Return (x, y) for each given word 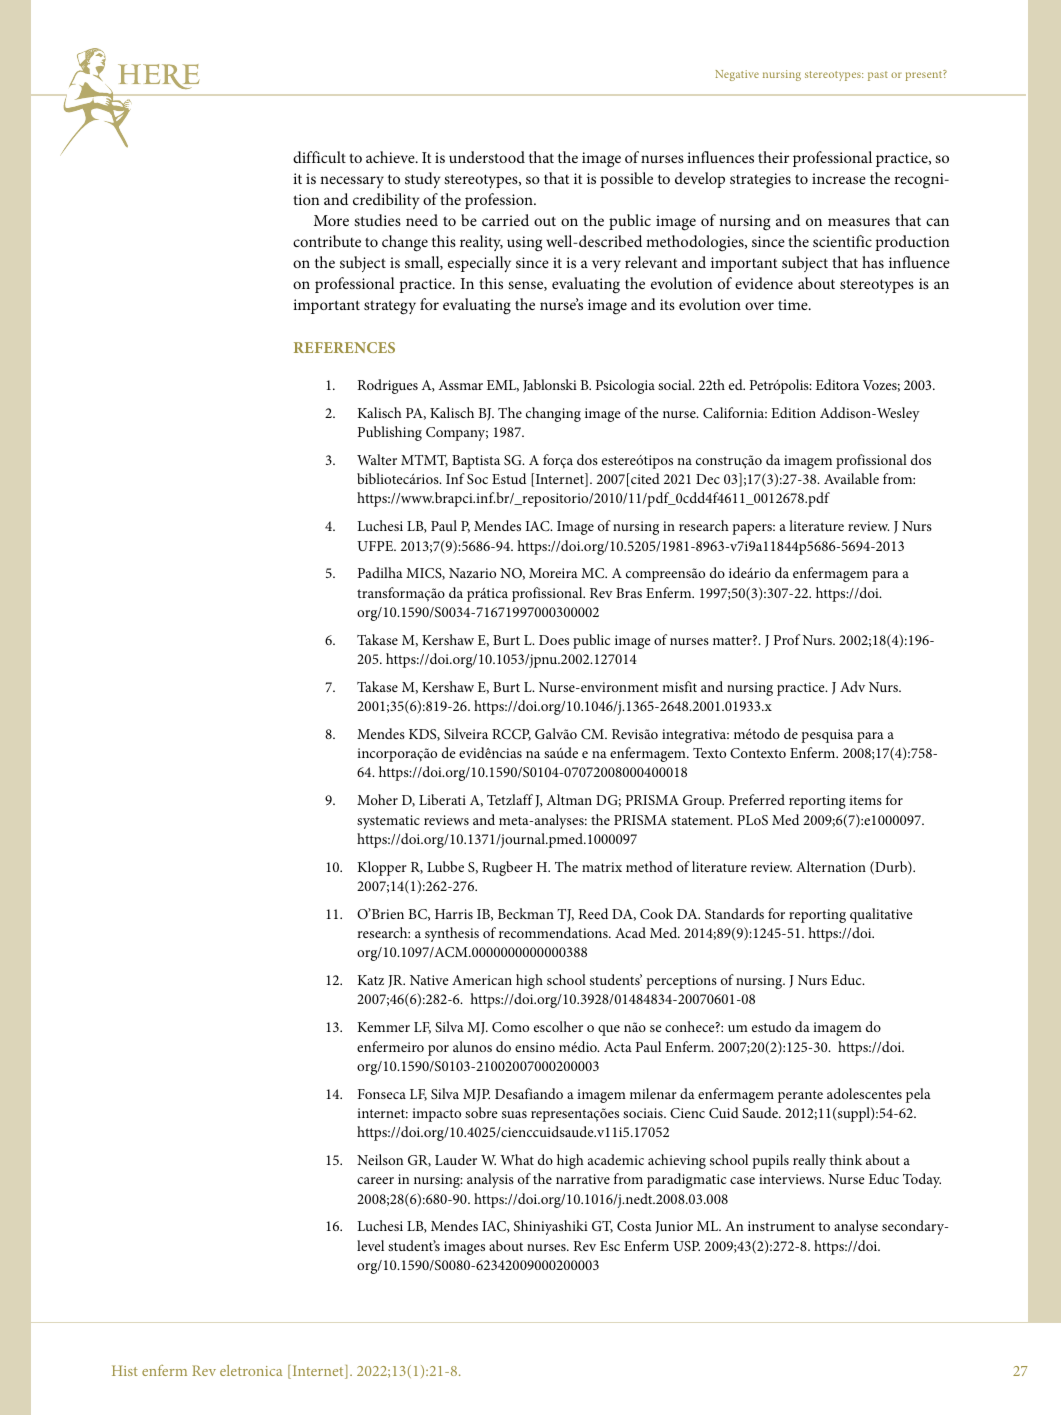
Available (851, 478)
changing (553, 414)
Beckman (526, 913)
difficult (319, 157)
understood (487, 157)
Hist (125, 1370)
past (878, 76)
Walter (377, 459)
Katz (371, 980)
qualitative (881, 915)
